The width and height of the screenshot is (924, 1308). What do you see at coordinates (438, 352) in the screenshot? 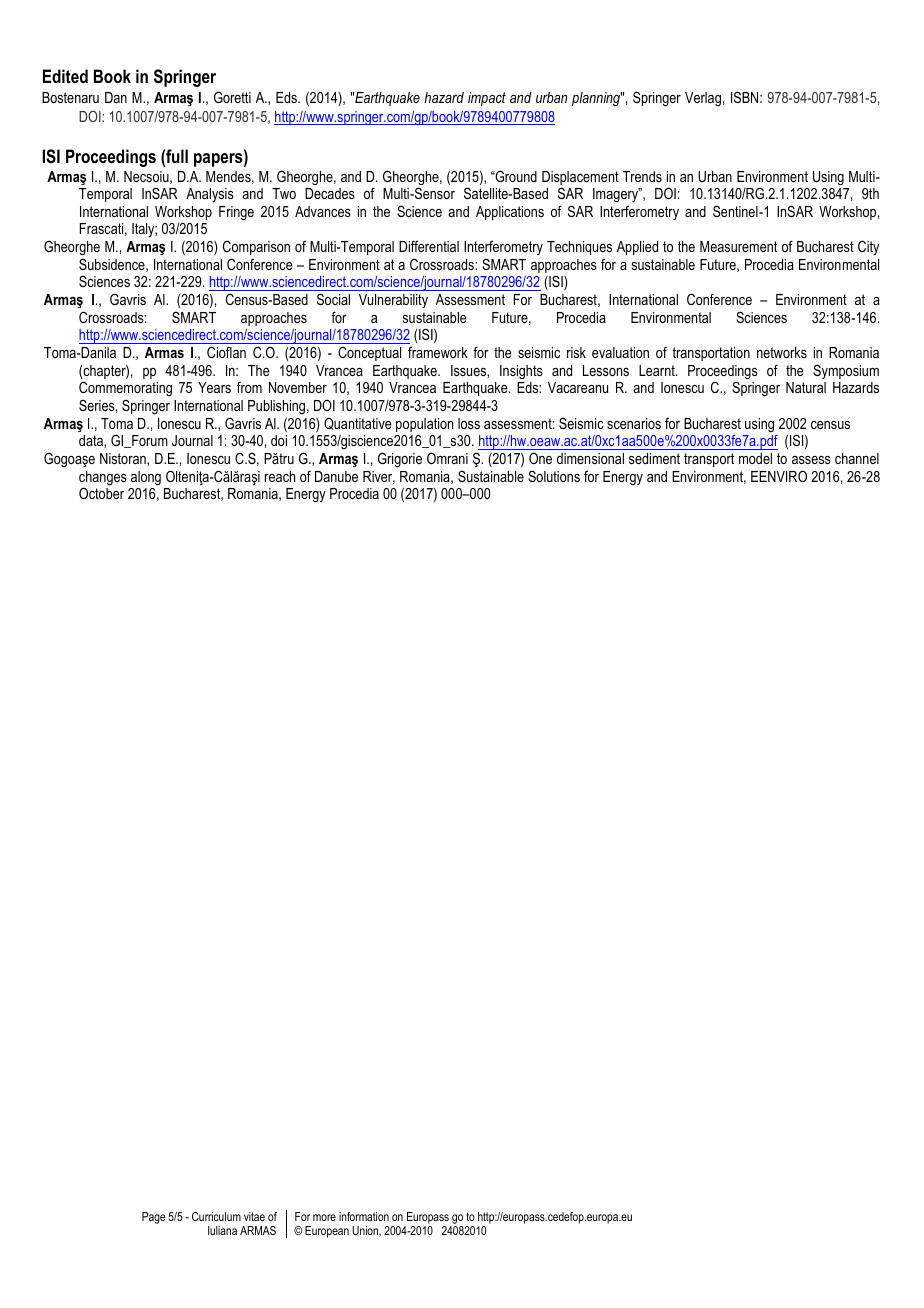
I see `framework` at bounding box center [438, 352].
